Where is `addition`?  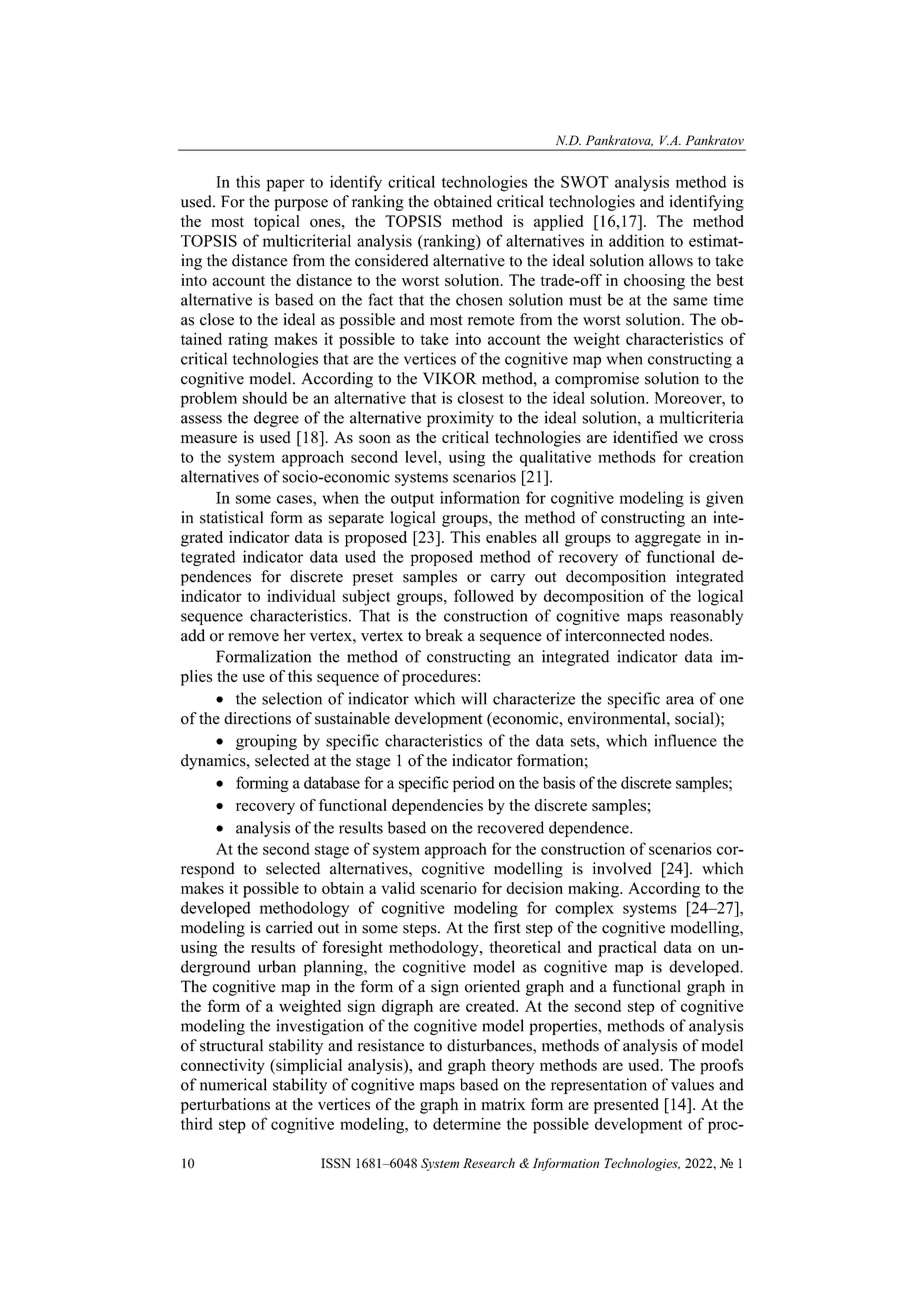
addition is located at coordinates (636, 240).
